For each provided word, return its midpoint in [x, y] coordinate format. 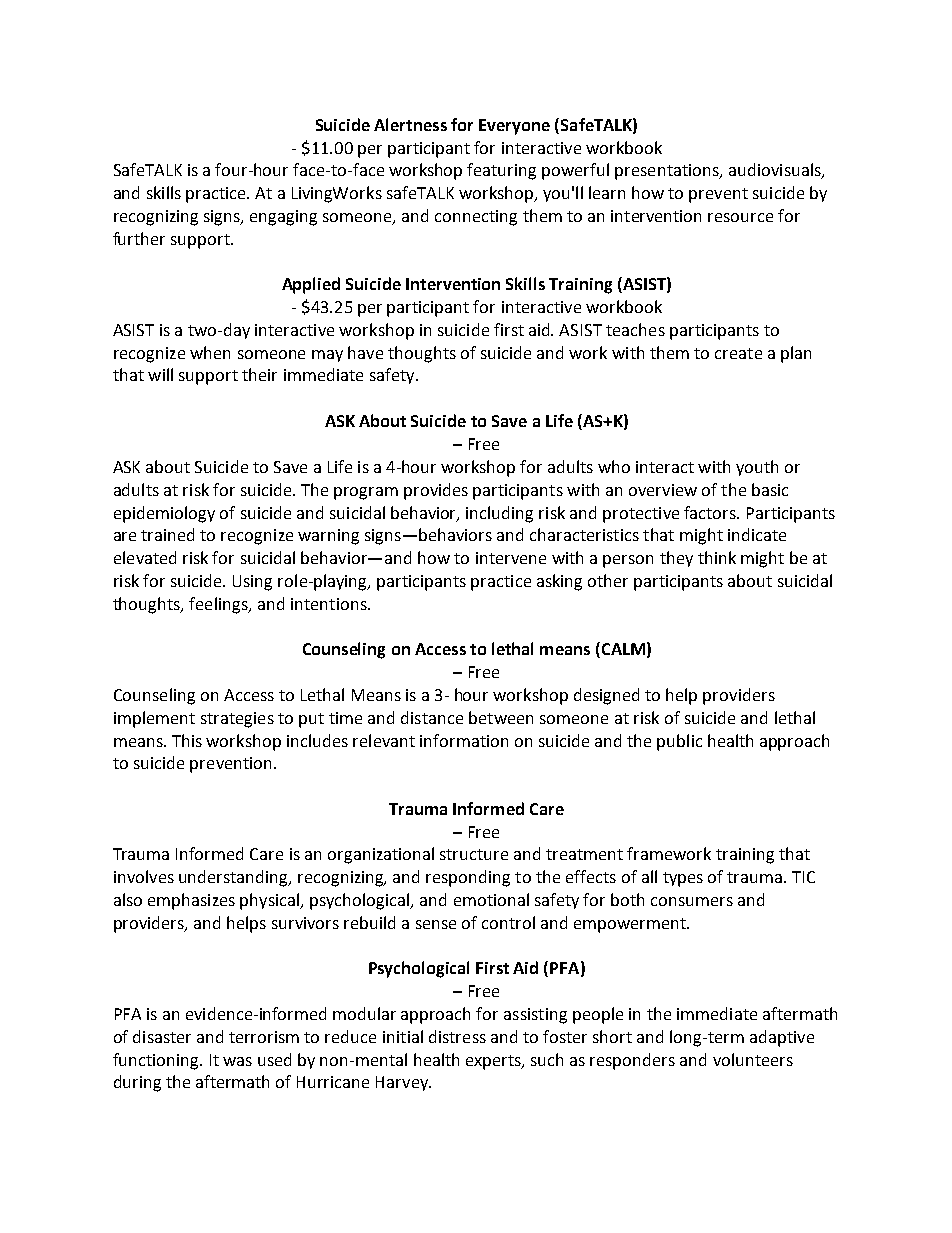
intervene [511, 558]
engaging [283, 218]
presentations [668, 172]
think [717, 557]
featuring [501, 171]
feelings [219, 605]
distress [457, 1036]
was [237, 1061]
